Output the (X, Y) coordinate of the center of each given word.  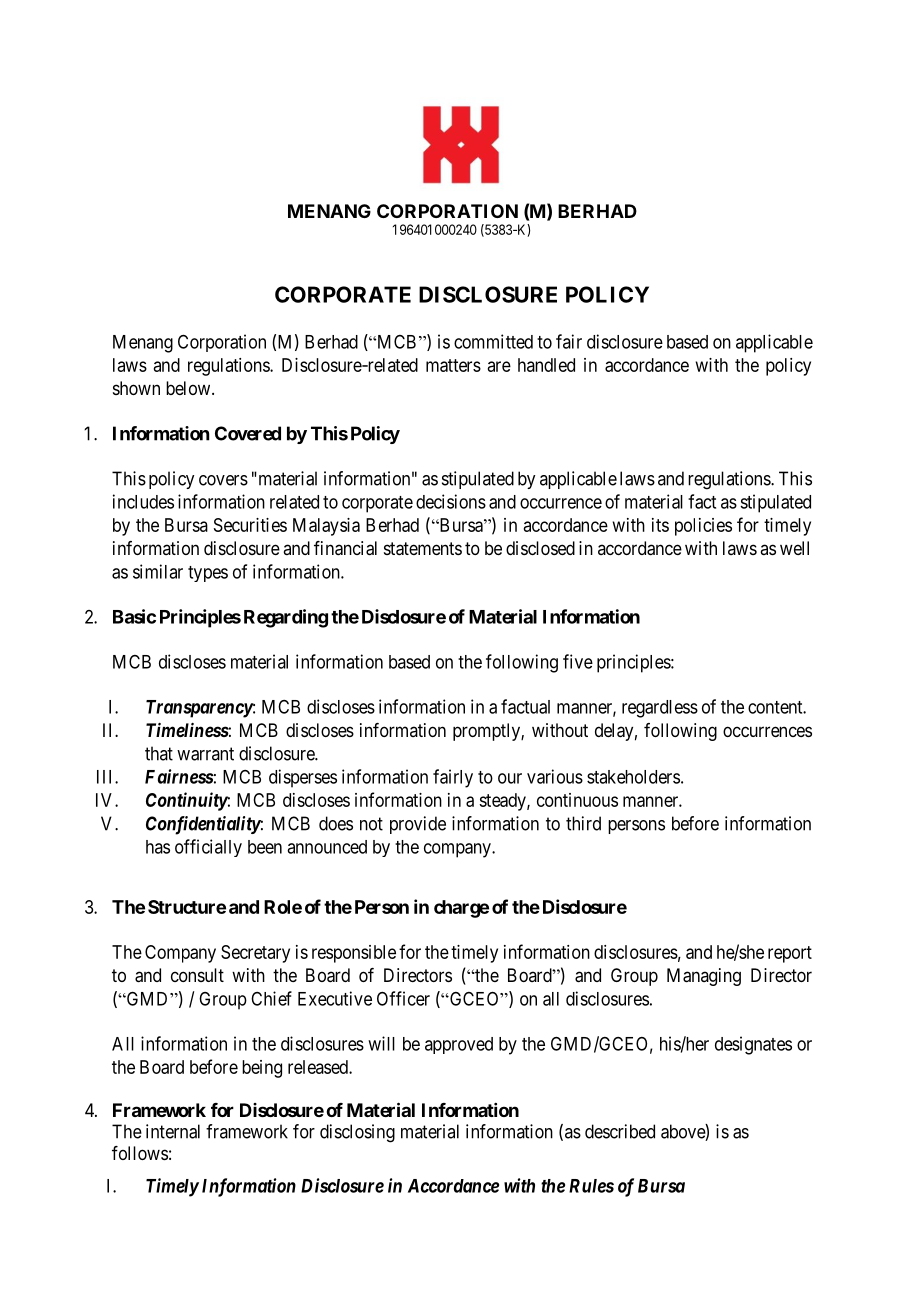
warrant (205, 754)
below (189, 388)
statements (423, 549)
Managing (704, 977)
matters (453, 365)
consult (197, 975)
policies (703, 527)
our (510, 778)
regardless (660, 709)
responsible (354, 954)
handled (546, 365)
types (208, 574)
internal (173, 1131)
